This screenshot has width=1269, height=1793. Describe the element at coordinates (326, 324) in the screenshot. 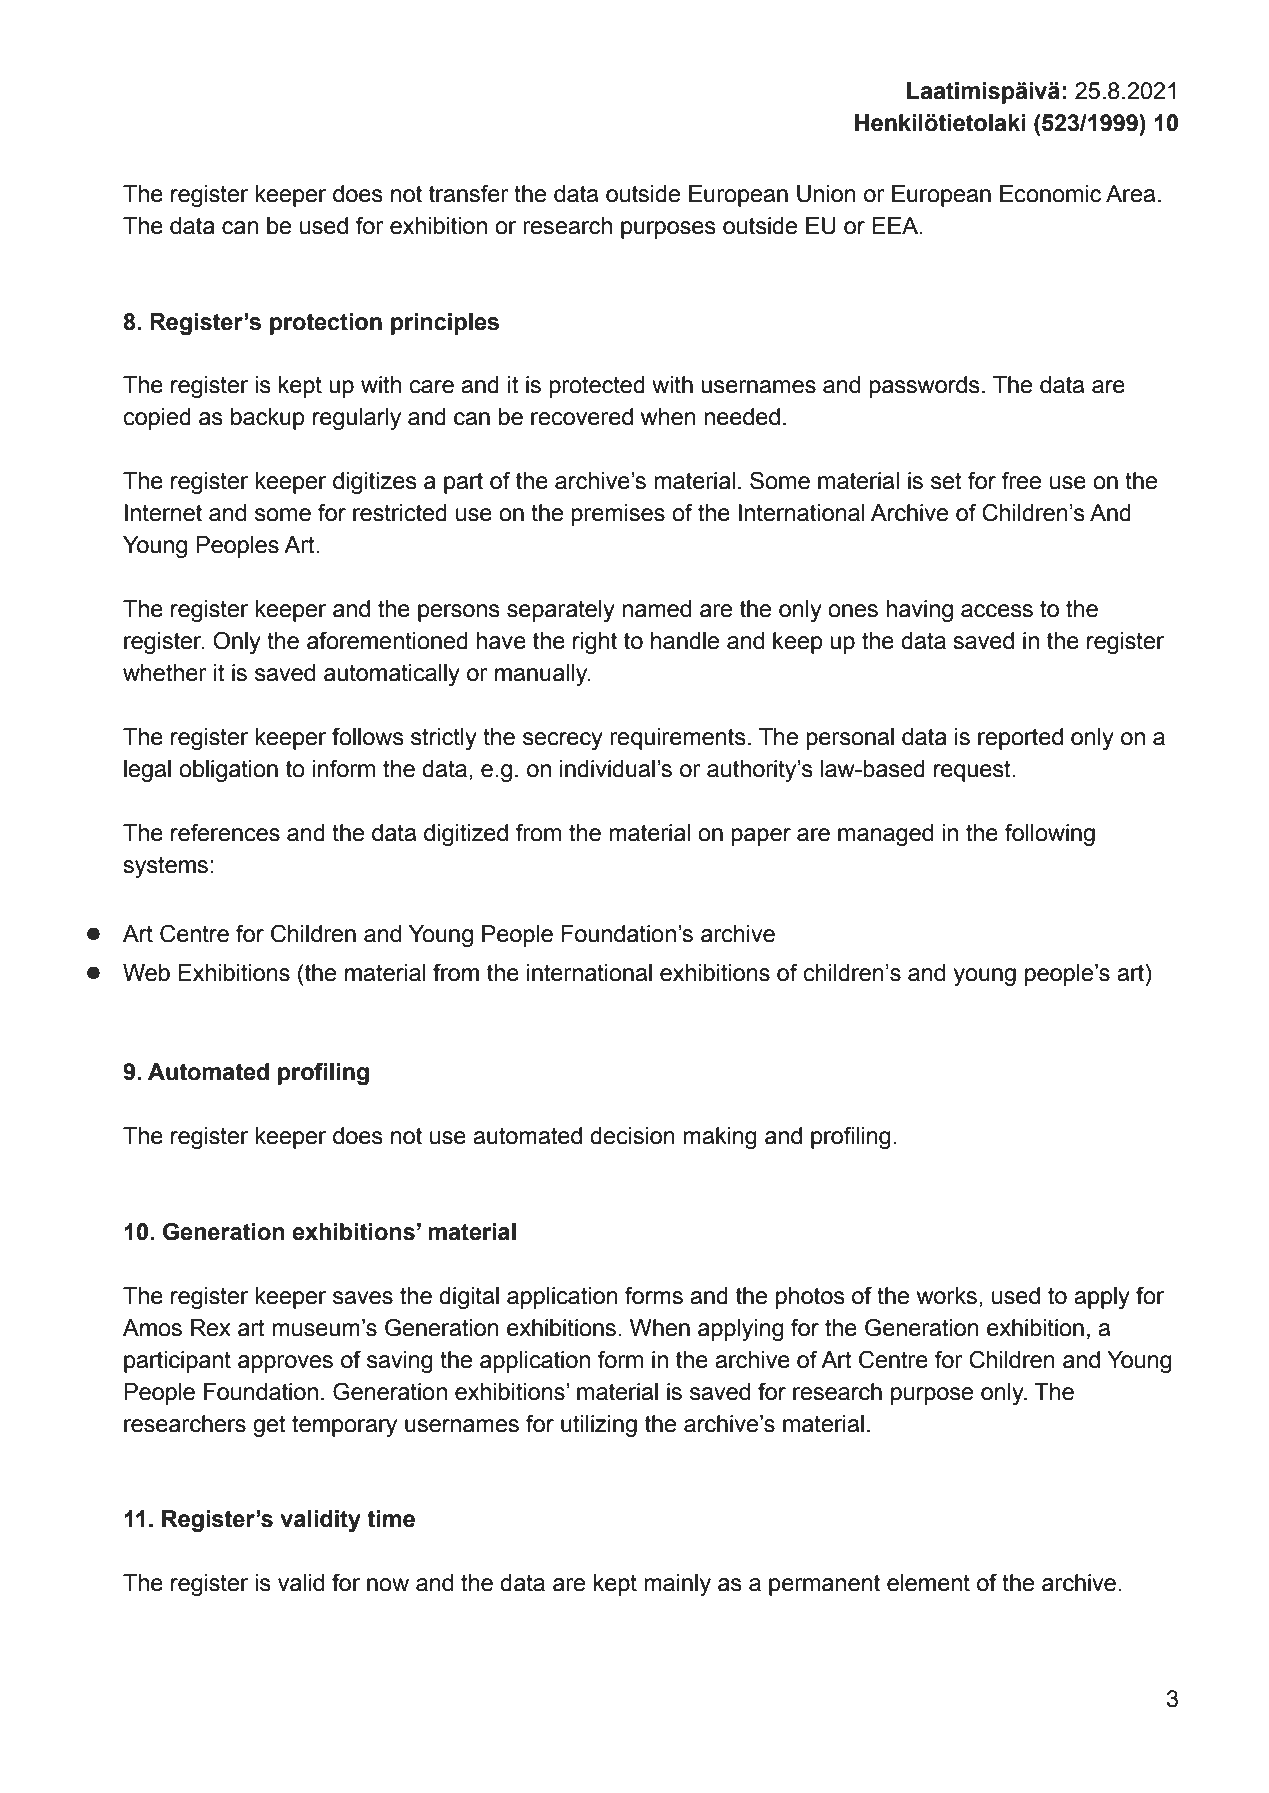

I see `protection` at that location.
